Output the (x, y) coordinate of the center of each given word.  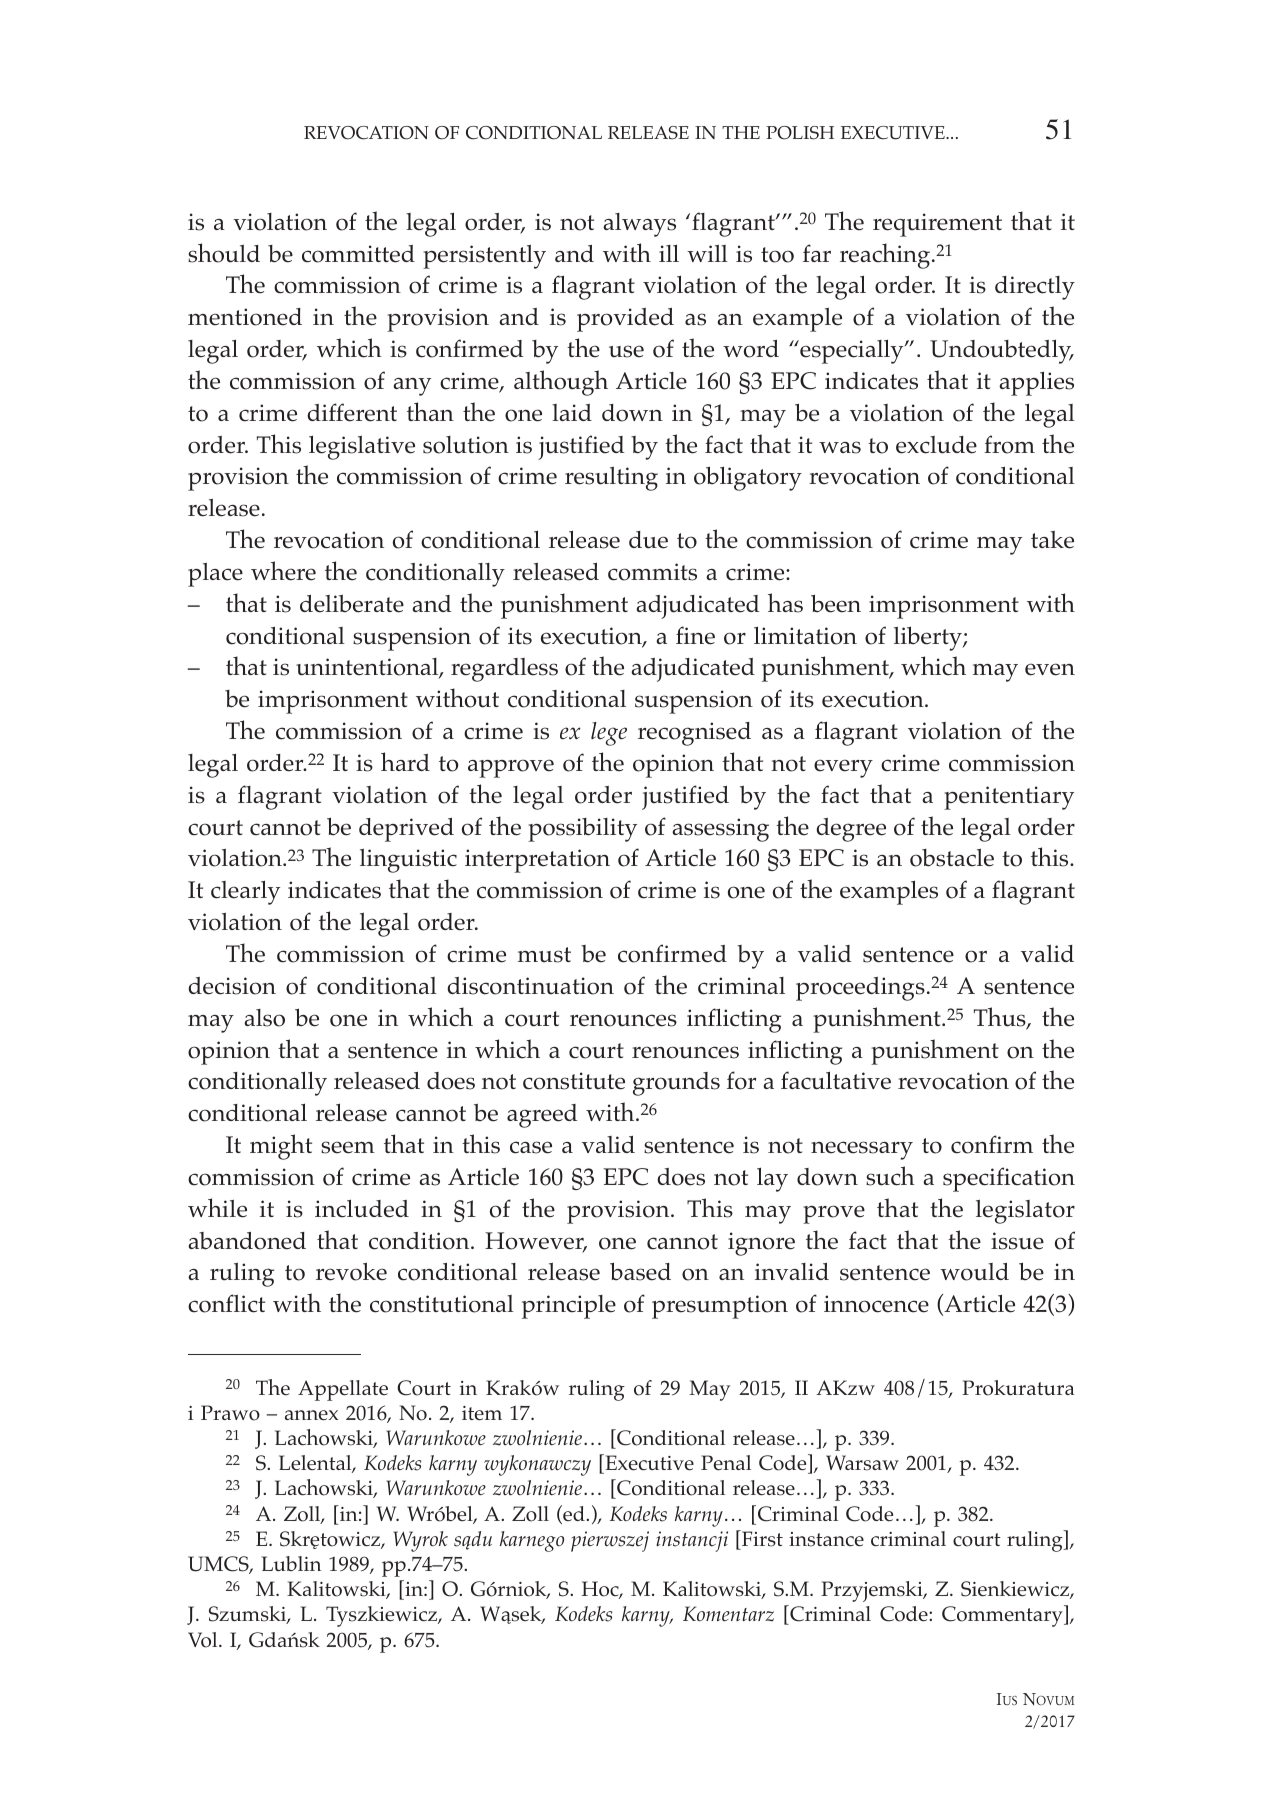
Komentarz (728, 1613)
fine (695, 635)
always (639, 225)
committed (358, 254)
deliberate (352, 603)
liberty (929, 638)
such (890, 1176)
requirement (937, 225)
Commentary (1003, 1616)
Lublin (292, 1563)
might (281, 1147)
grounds (676, 1084)
